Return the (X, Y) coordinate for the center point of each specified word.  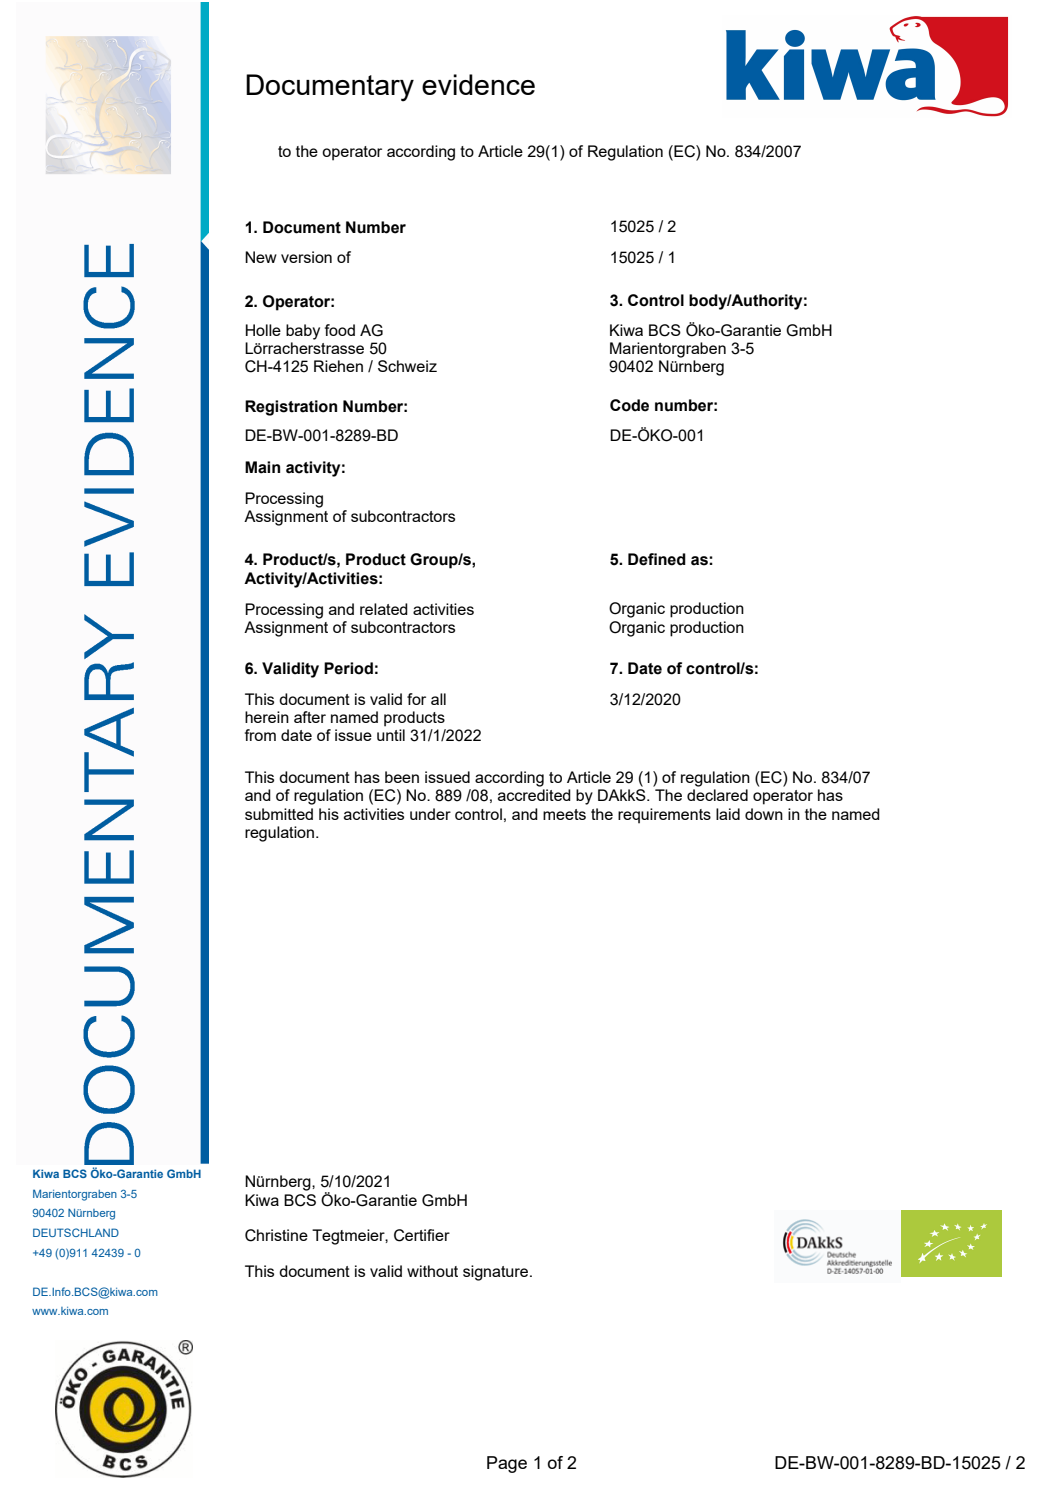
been (402, 777)
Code (629, 405)
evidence (478, 84)
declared (717, 795)
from (260, 735)
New (261, 257)
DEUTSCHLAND (76, 1232)
